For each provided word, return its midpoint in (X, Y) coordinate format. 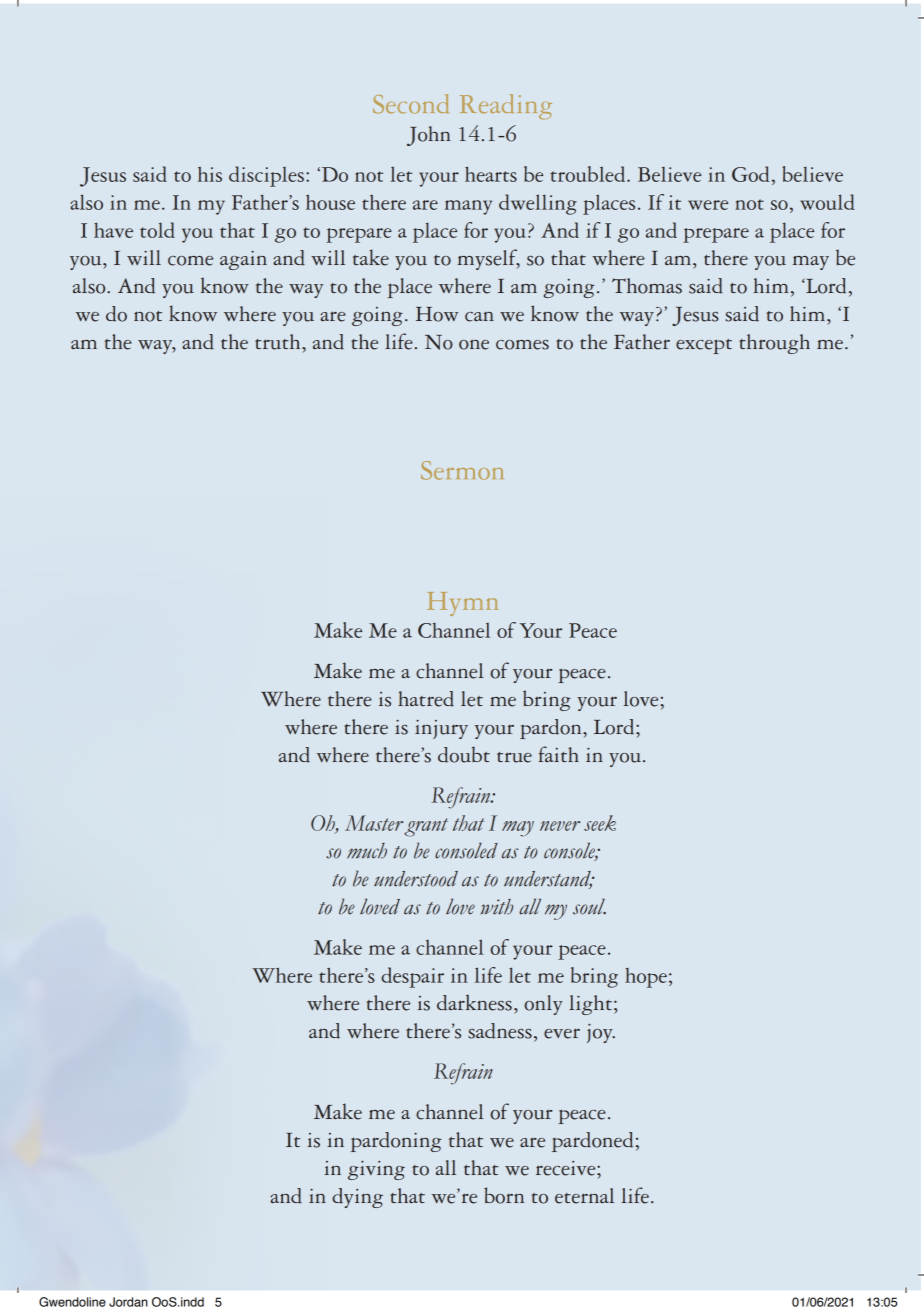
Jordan (128, 1302)
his (210, 174)
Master (374, 823)
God (750, 174)
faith (558, 754)
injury (441, 729)
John (429, 136)
